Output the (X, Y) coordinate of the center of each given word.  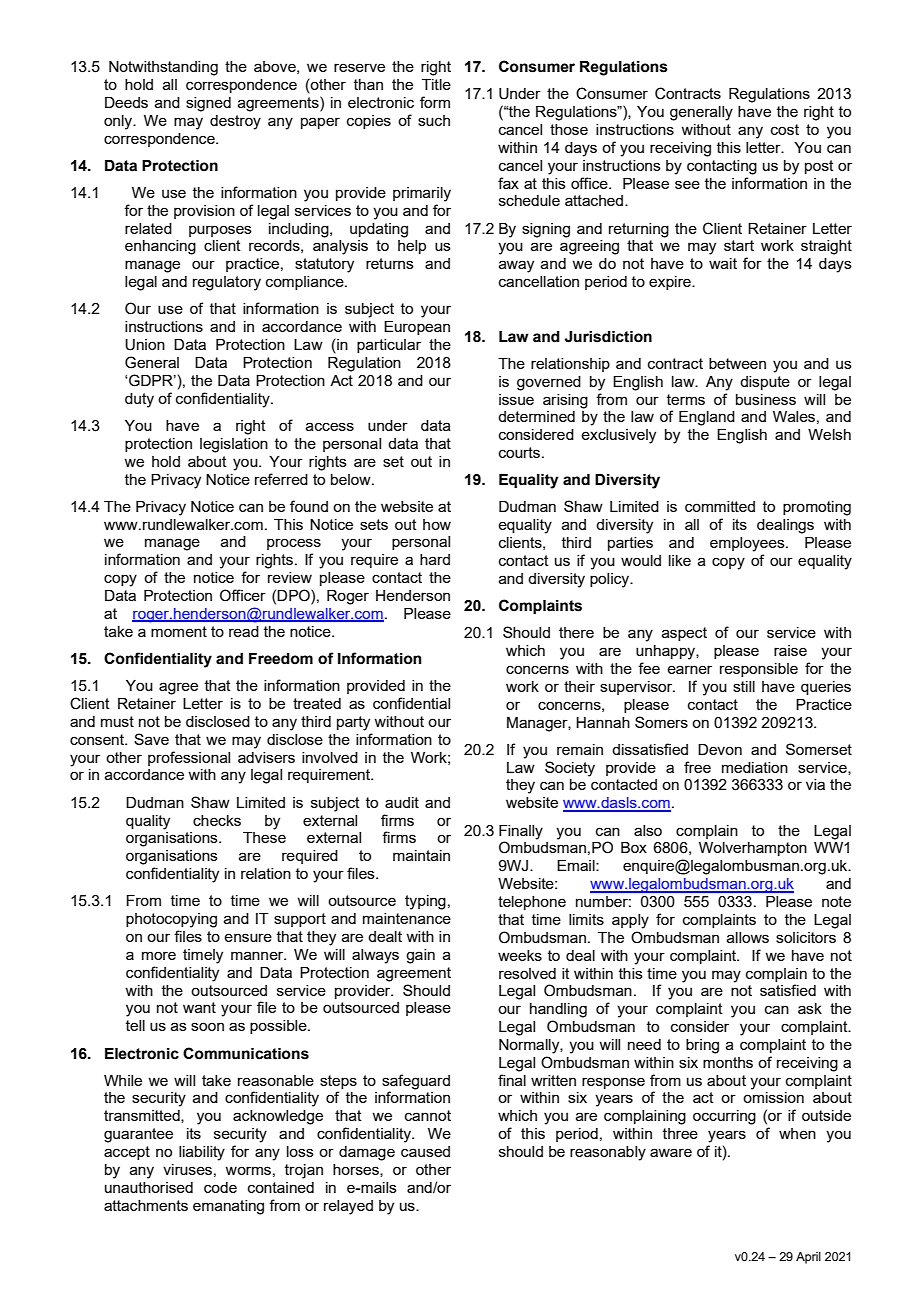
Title (436, 84)
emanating (228, 1207)
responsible (759, 670)
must (117, 721)
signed (208, 104)
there (576, 632)
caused (425, 1151)
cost (785, 129)
